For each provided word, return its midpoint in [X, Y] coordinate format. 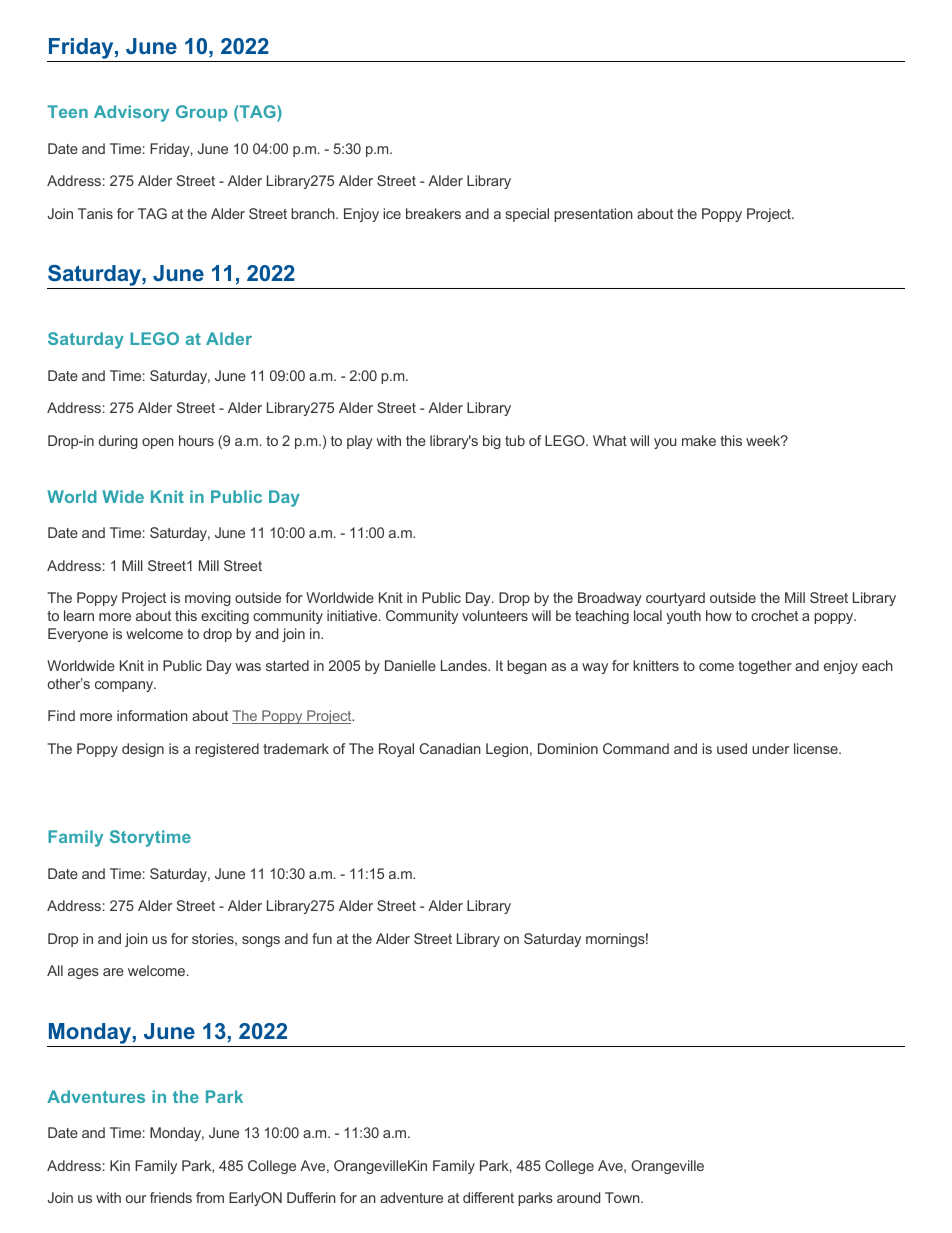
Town [623, 1197]
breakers [433, 213]
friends [171, 1197]
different [488, 1197]
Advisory [131, 113]
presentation [593, 215]
